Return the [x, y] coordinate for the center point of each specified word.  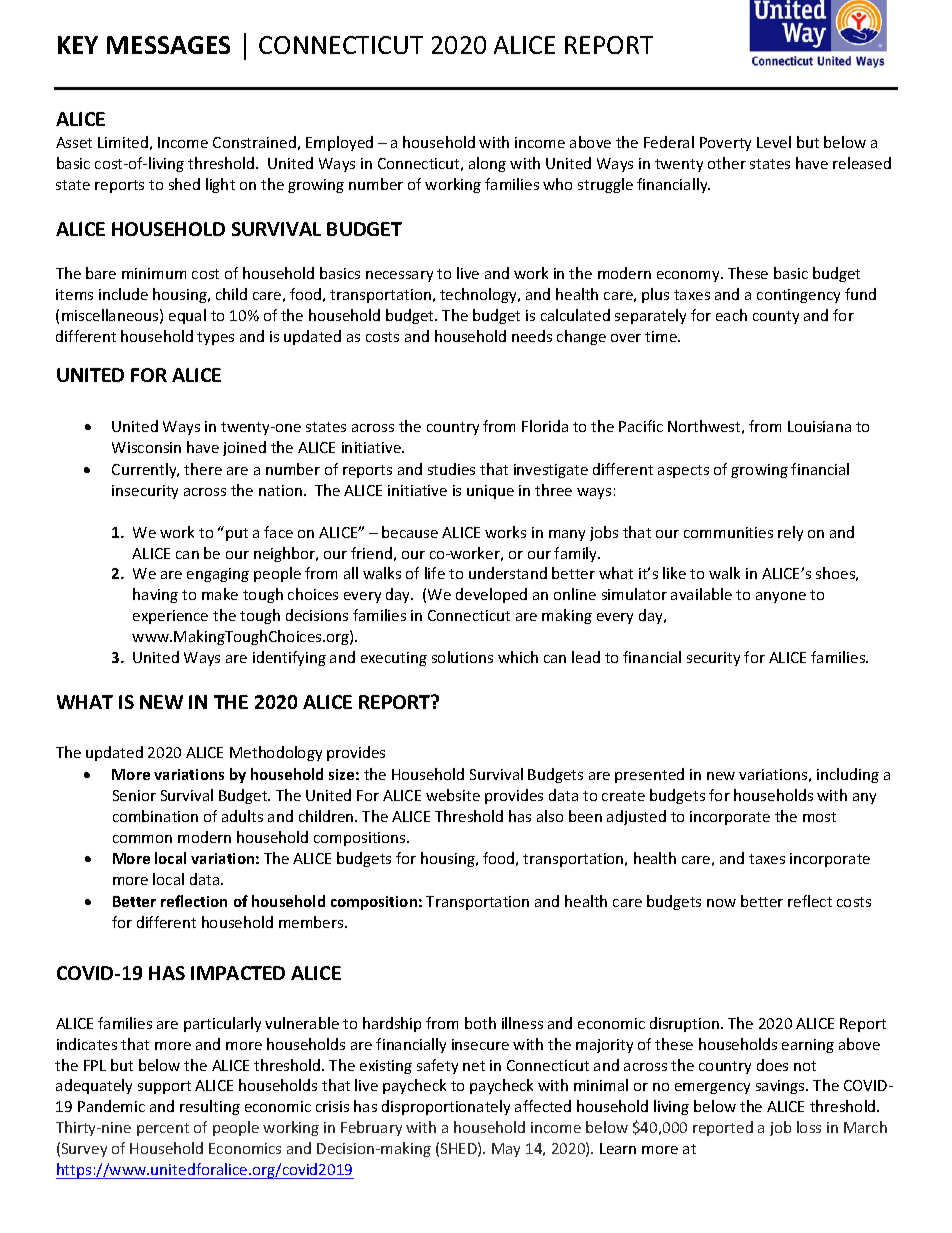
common [142, 839]
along [487, 164]
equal [187, 316]
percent [163, 1129]
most [819, 817]
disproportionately [446, 1107]
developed [491, 595]
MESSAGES [168, 45]
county [776, 317]
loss [809, 1127]
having [155, 595]
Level [774, 142]
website [453, 795]
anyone [781, 597]
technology [480, 295]
